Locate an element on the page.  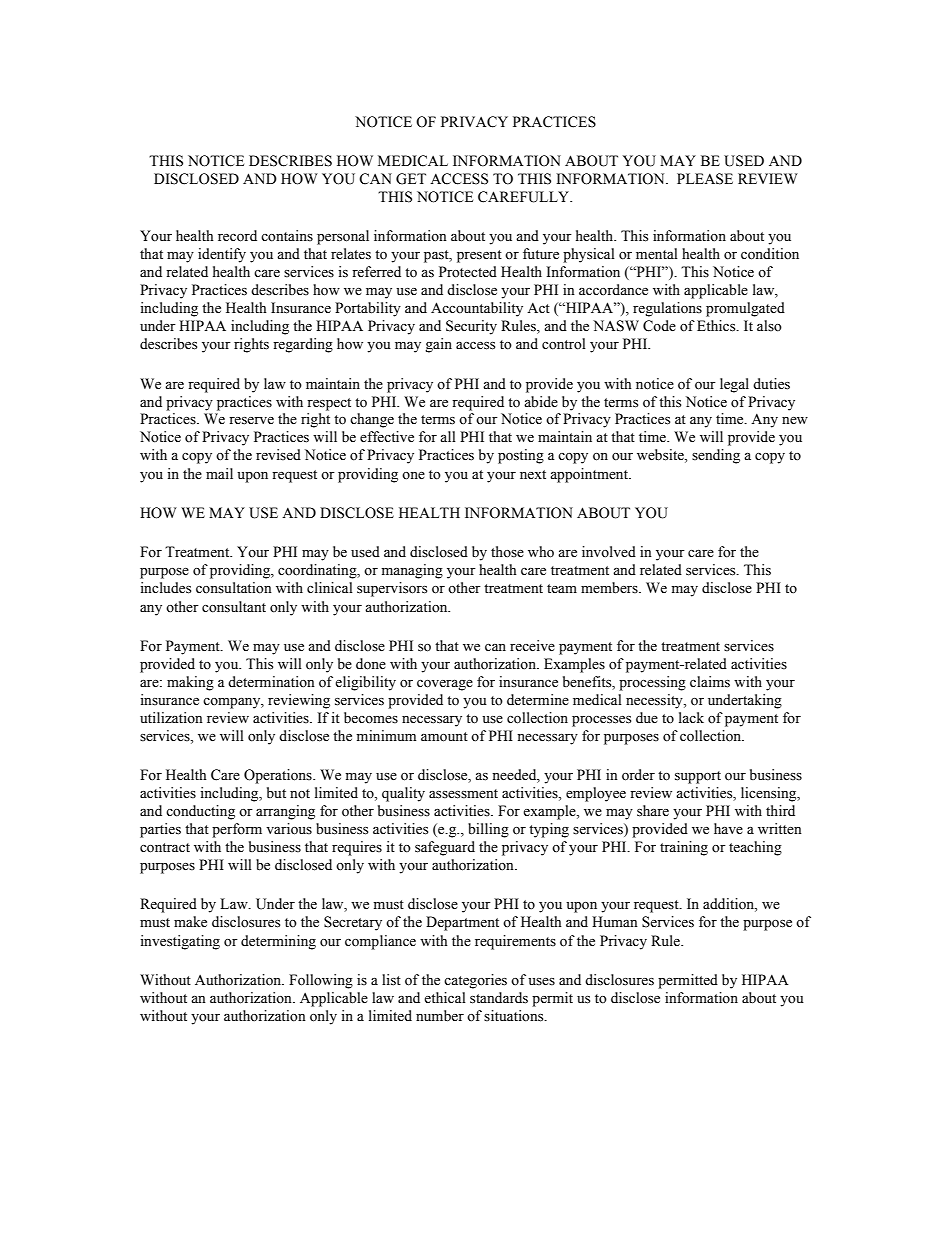
but is located at coordinates (276, 792).
